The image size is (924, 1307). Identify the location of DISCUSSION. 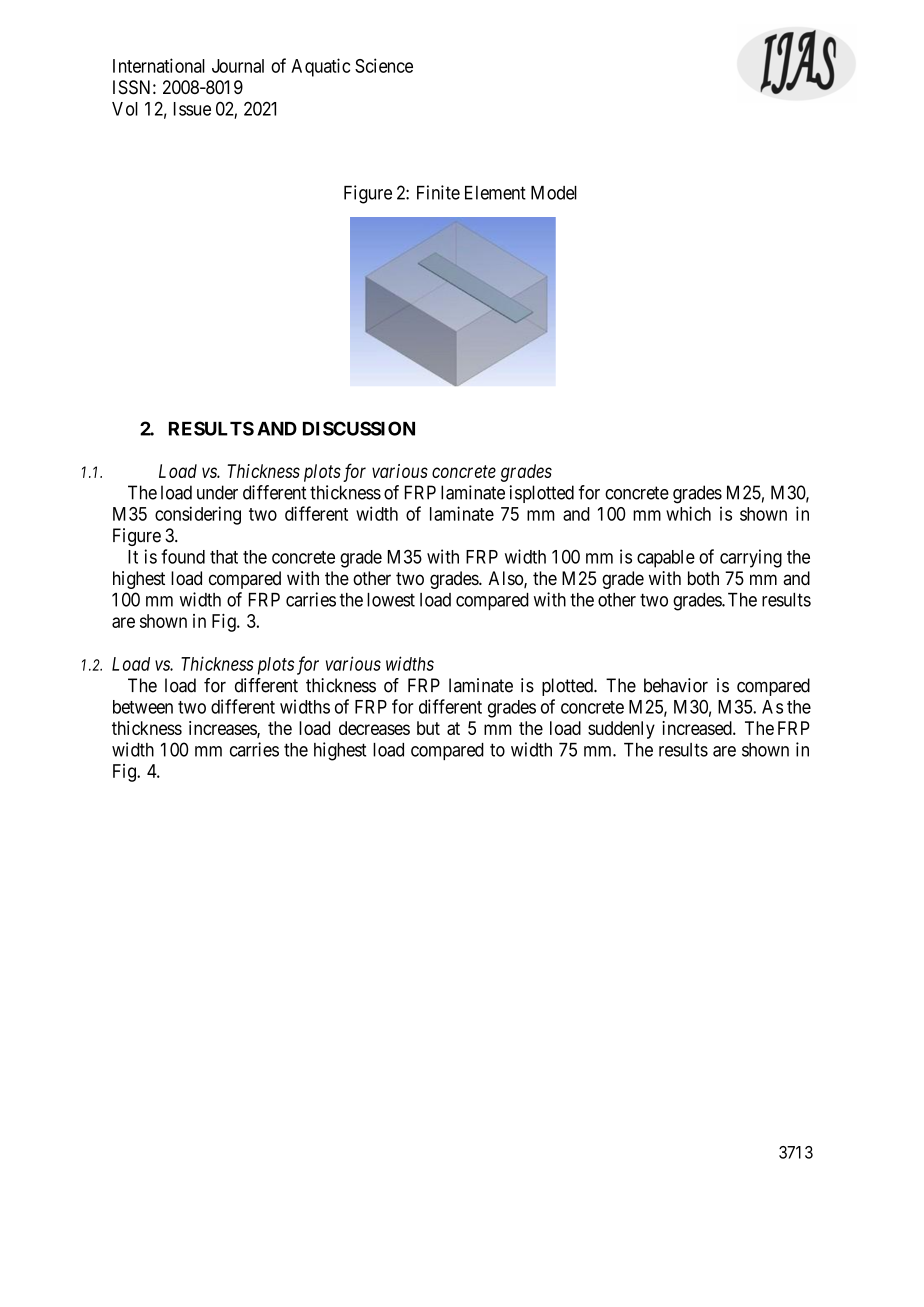
(359, 428).
